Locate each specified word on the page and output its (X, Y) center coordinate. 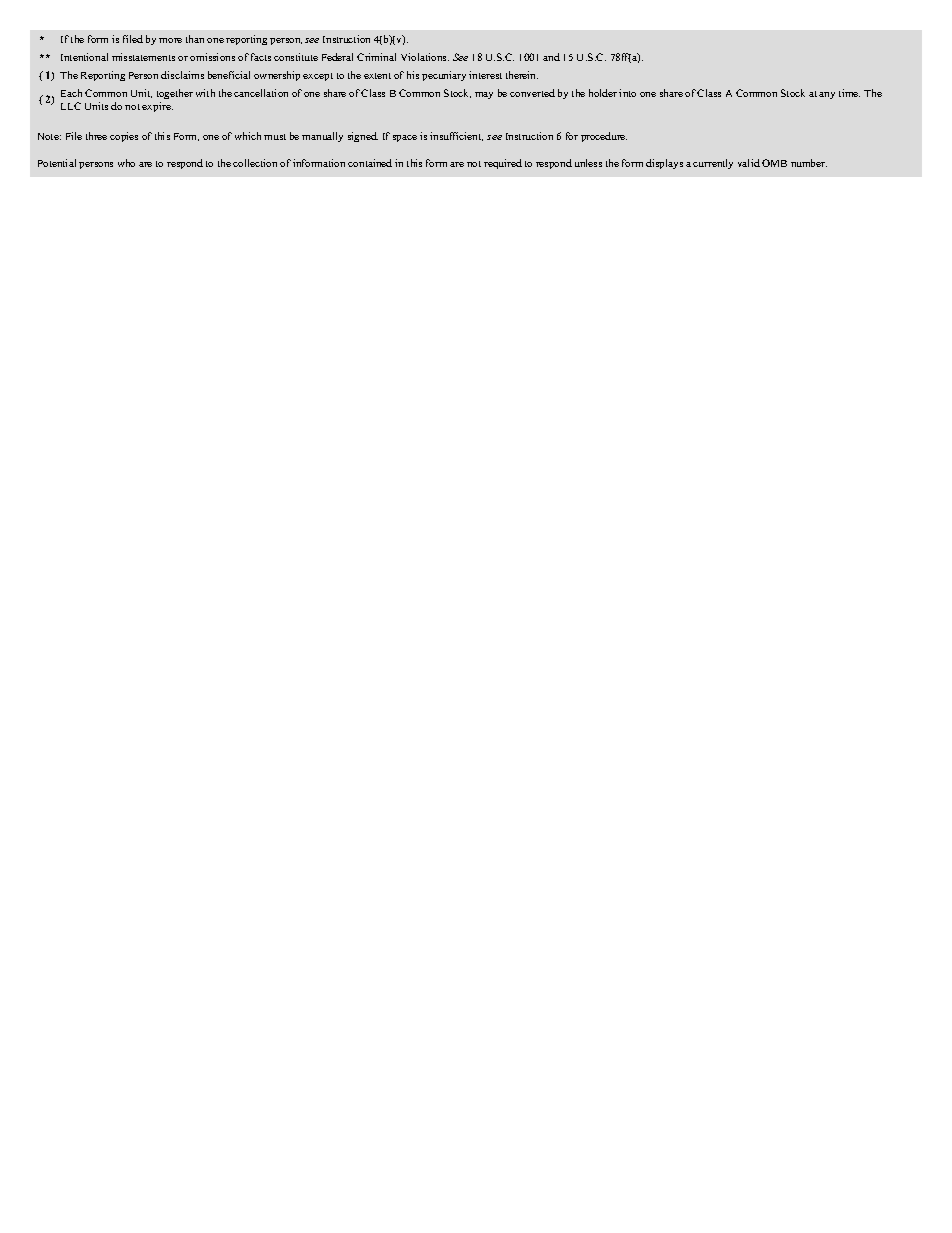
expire (157, 107)
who (126, 163)
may (484, 95)
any (827, 95)
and (551, 57)
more (170, 40)
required (503, 164)
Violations (425, 57)
